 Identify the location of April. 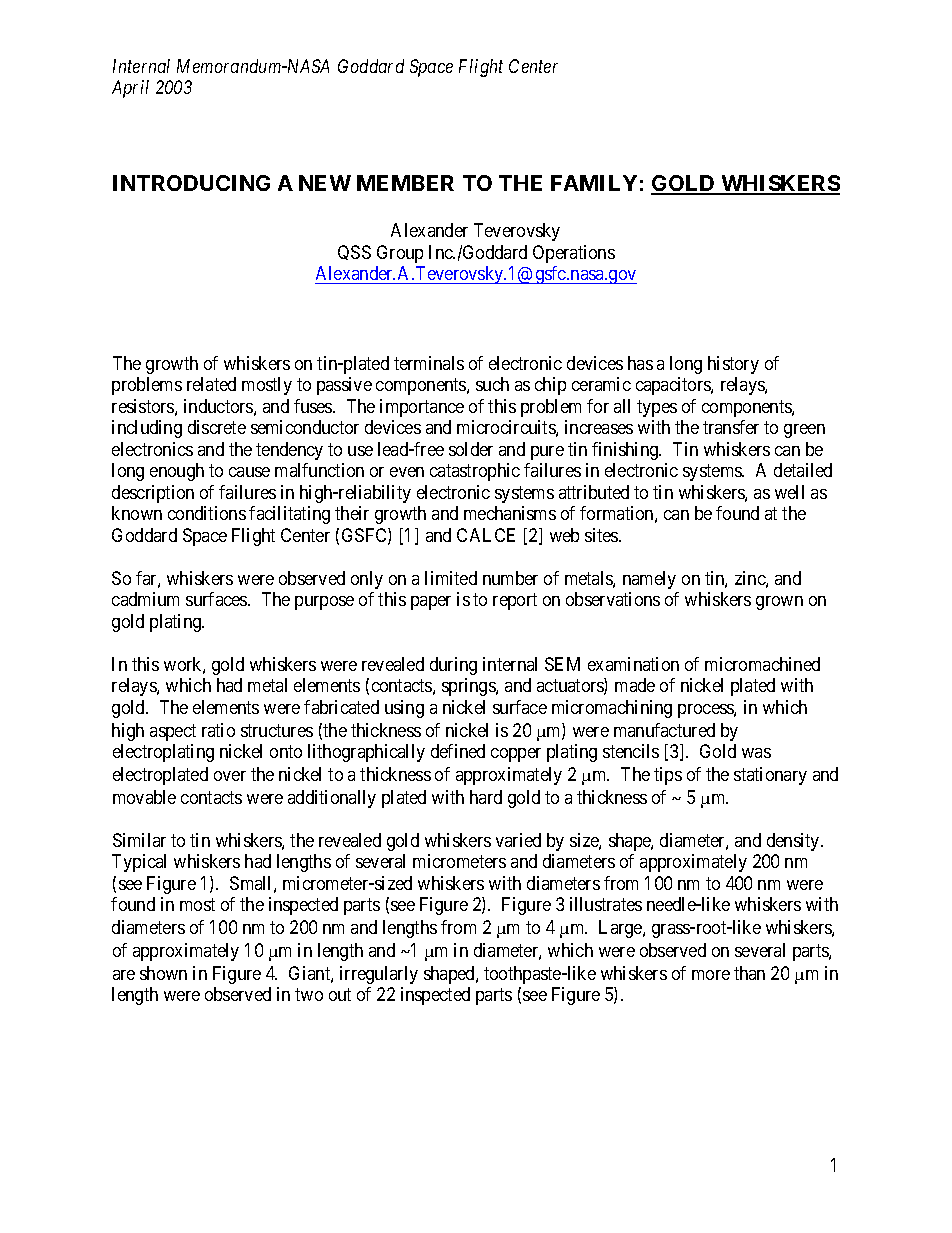
(130, 89).
